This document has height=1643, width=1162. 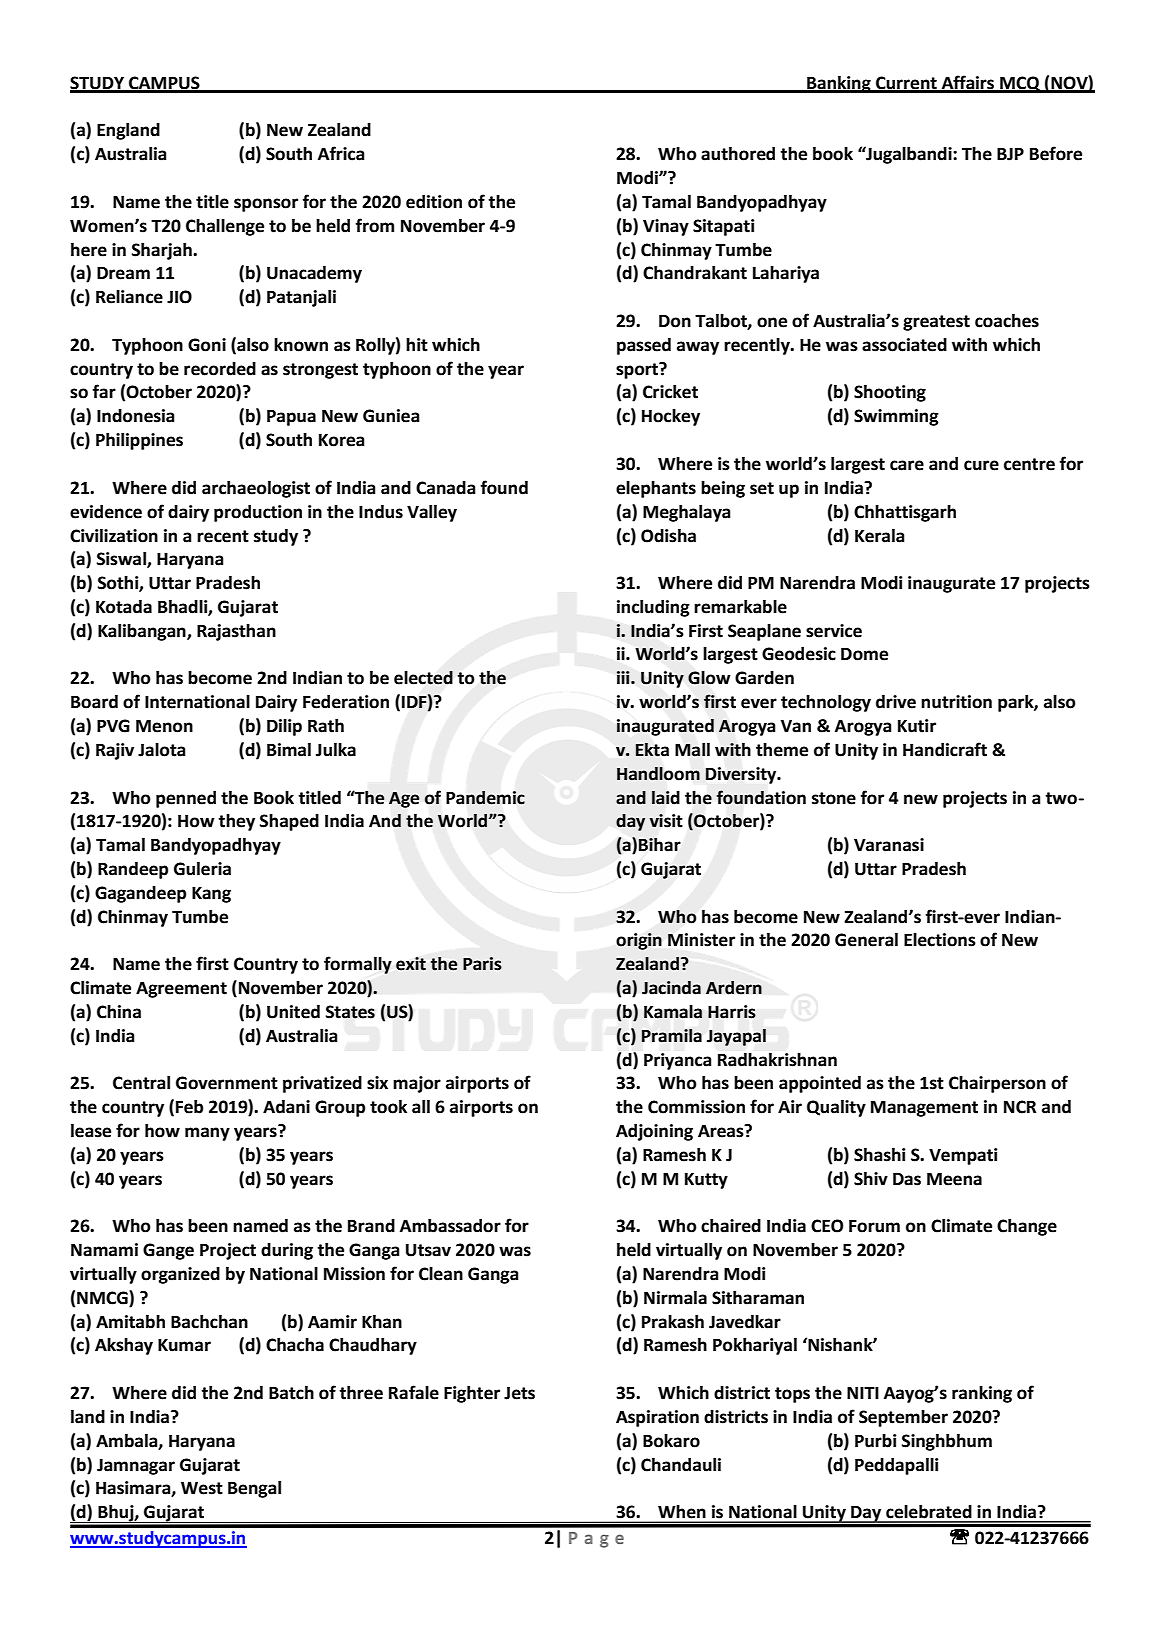 I want to click on Vinay, so click(x=666, y=227).
